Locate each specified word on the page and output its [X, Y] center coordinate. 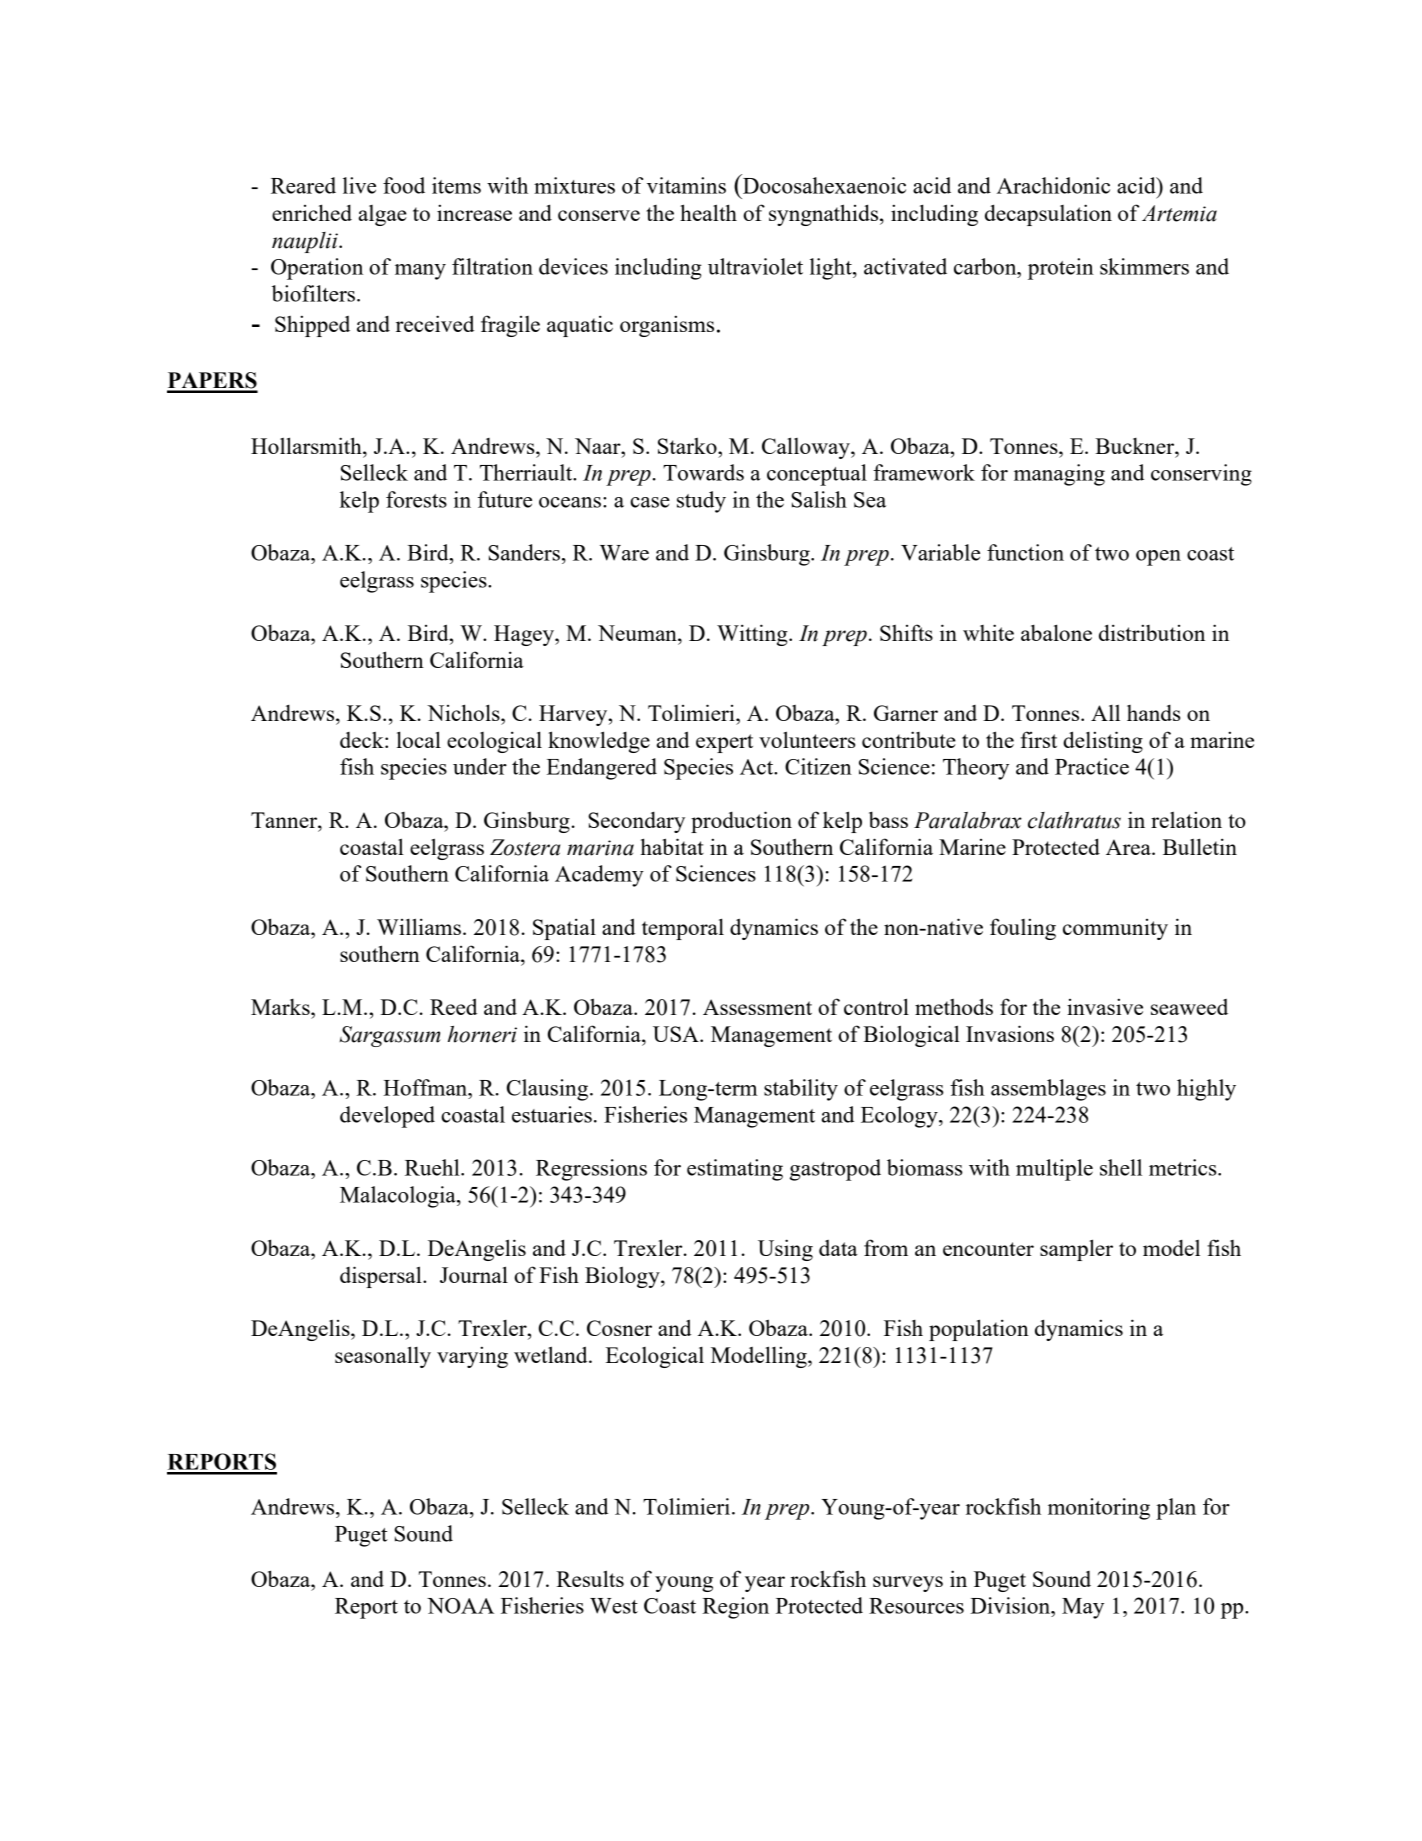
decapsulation [1048, 215]
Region [735, 1608]
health [708, 212]
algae [383, 215]
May [1083, 1608]
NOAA [460, 1606]
